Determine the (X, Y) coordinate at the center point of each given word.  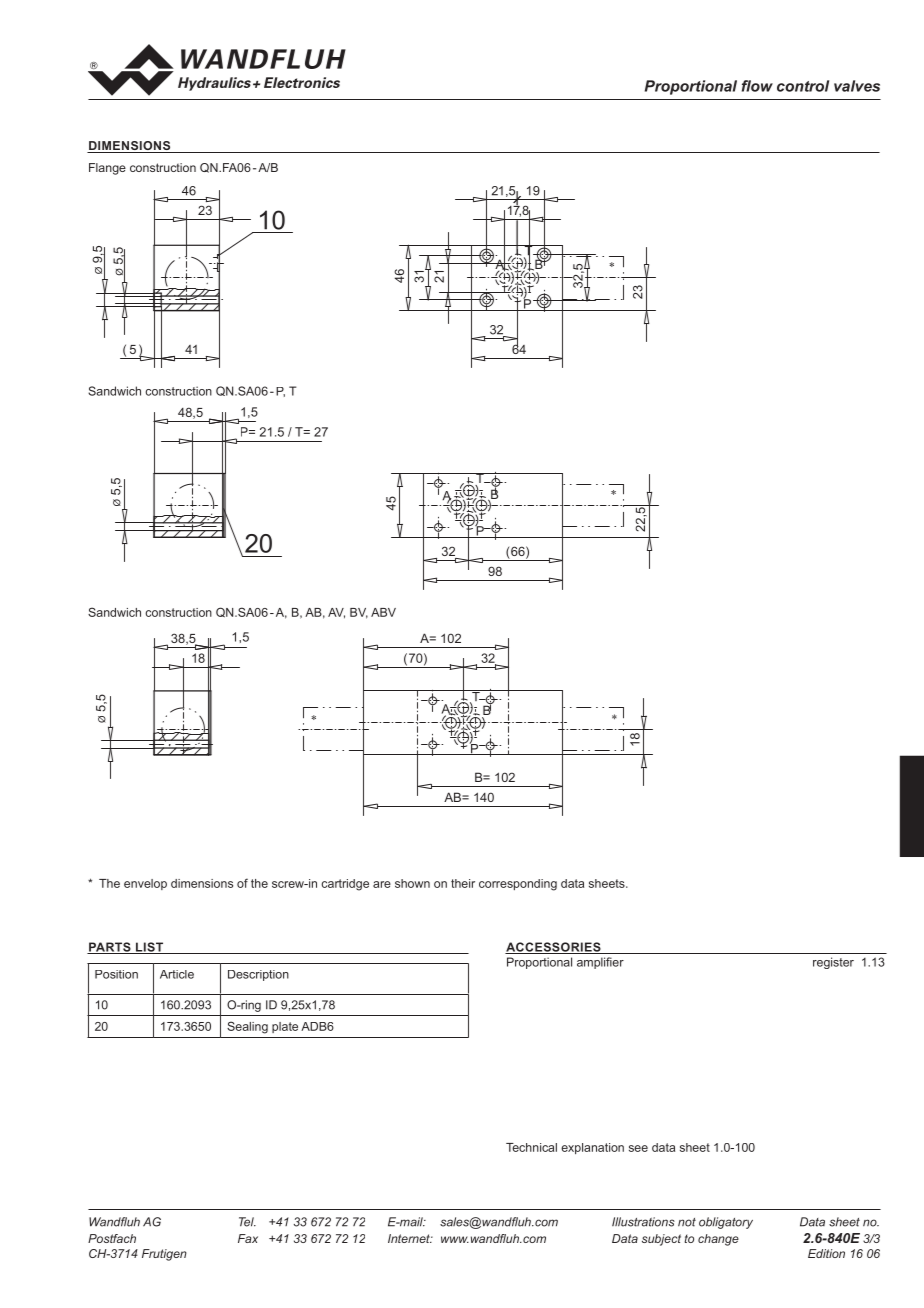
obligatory (726, 1223)
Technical (531, 1147)
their (463, 883)
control (803, 86)
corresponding (518, 885)
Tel (247, 1222)
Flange (107, 169)
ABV (383, 612)
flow (757, 86)
